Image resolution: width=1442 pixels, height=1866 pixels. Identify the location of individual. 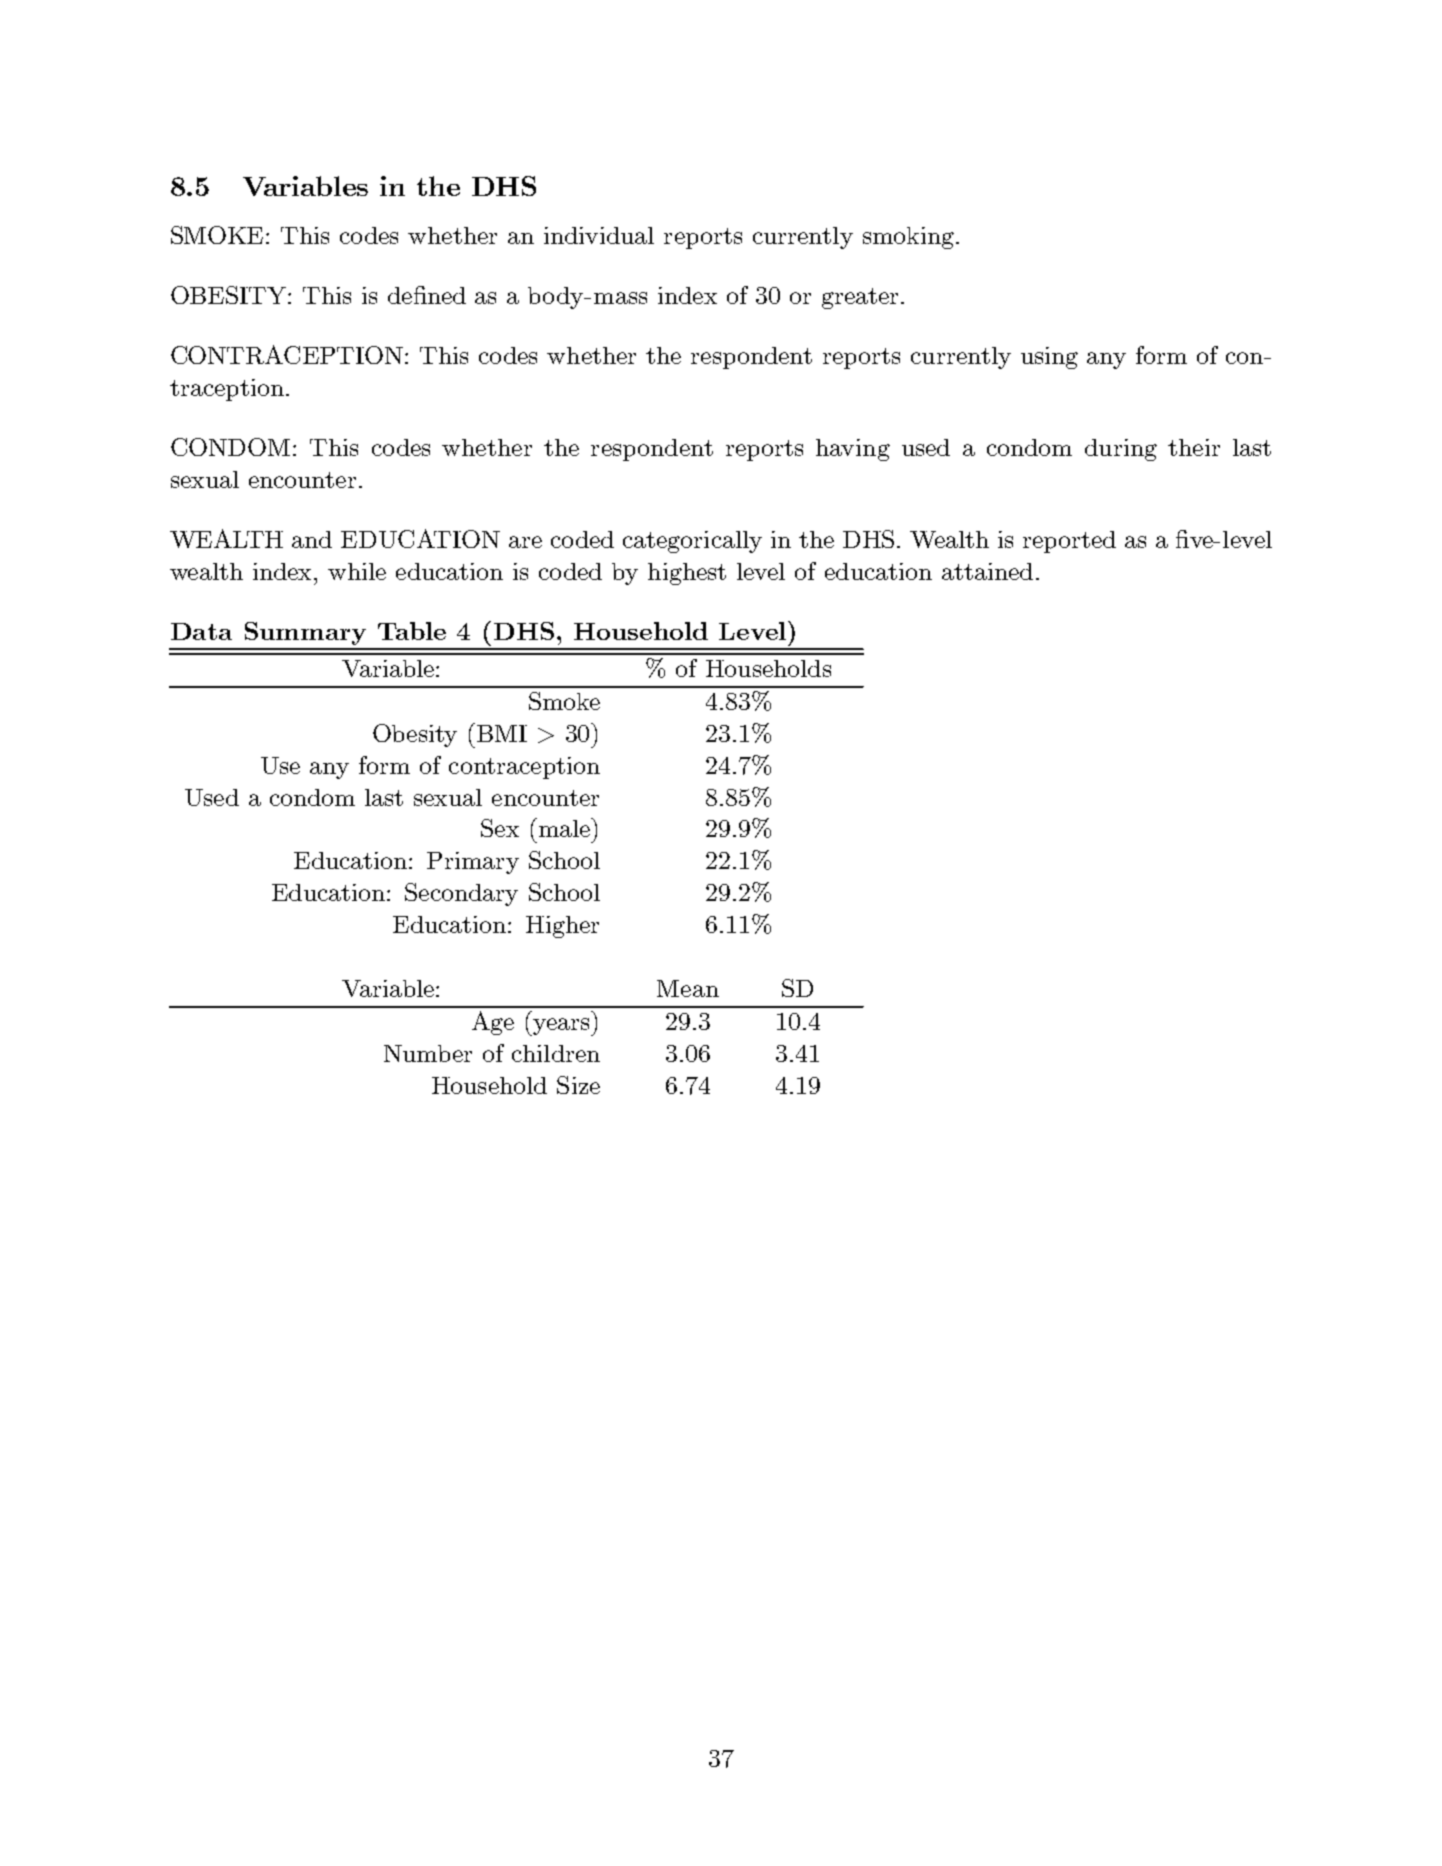
(599, 235).
